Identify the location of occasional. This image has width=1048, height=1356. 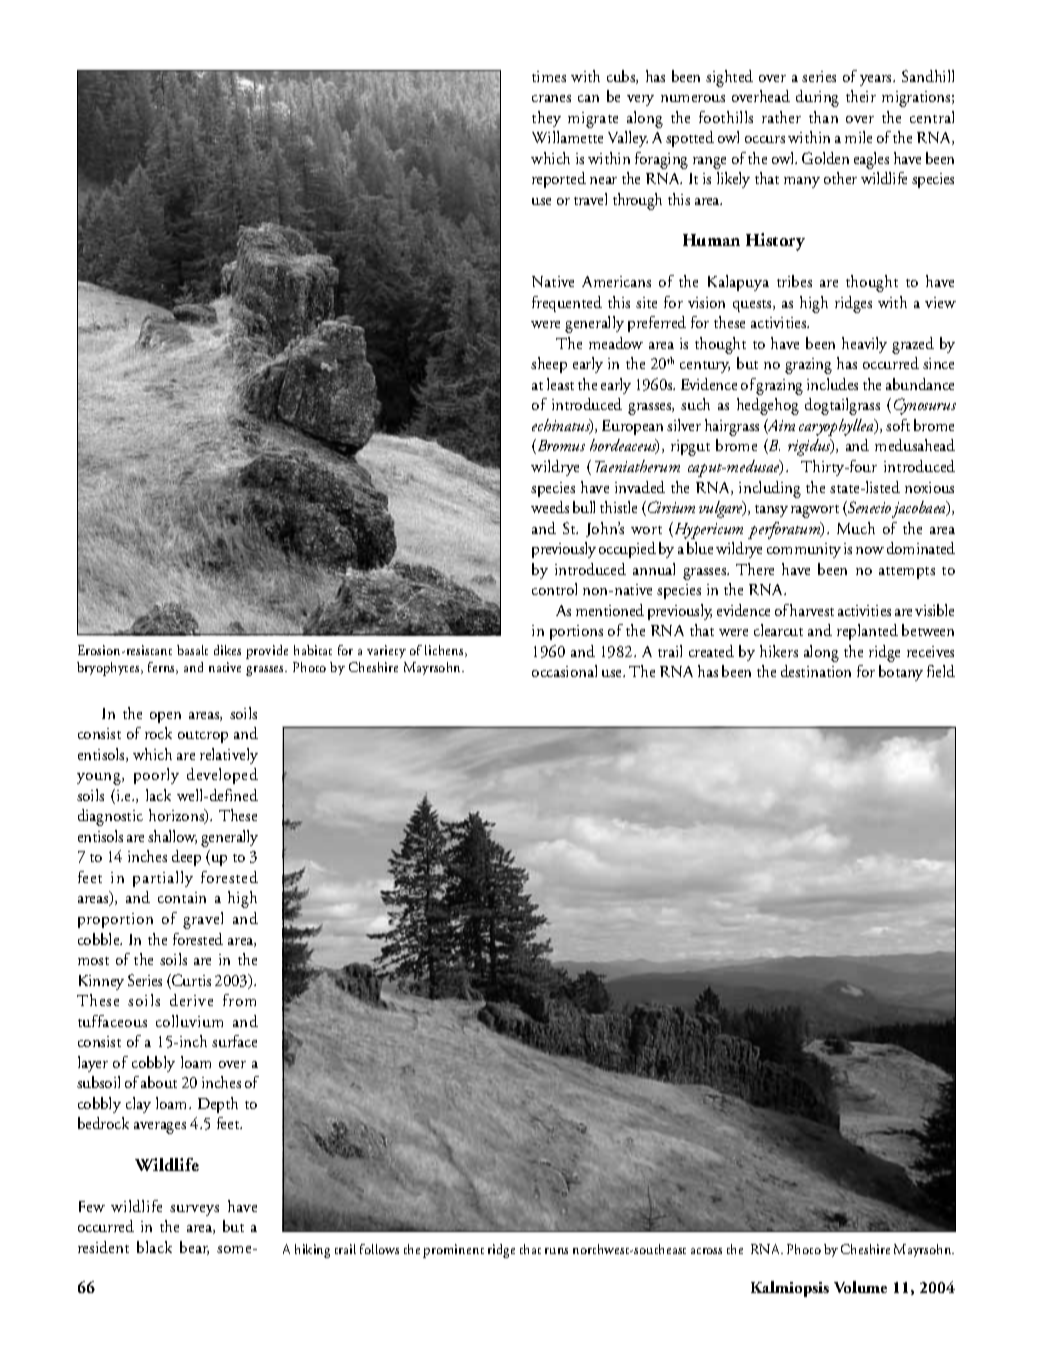
(564, 671).
